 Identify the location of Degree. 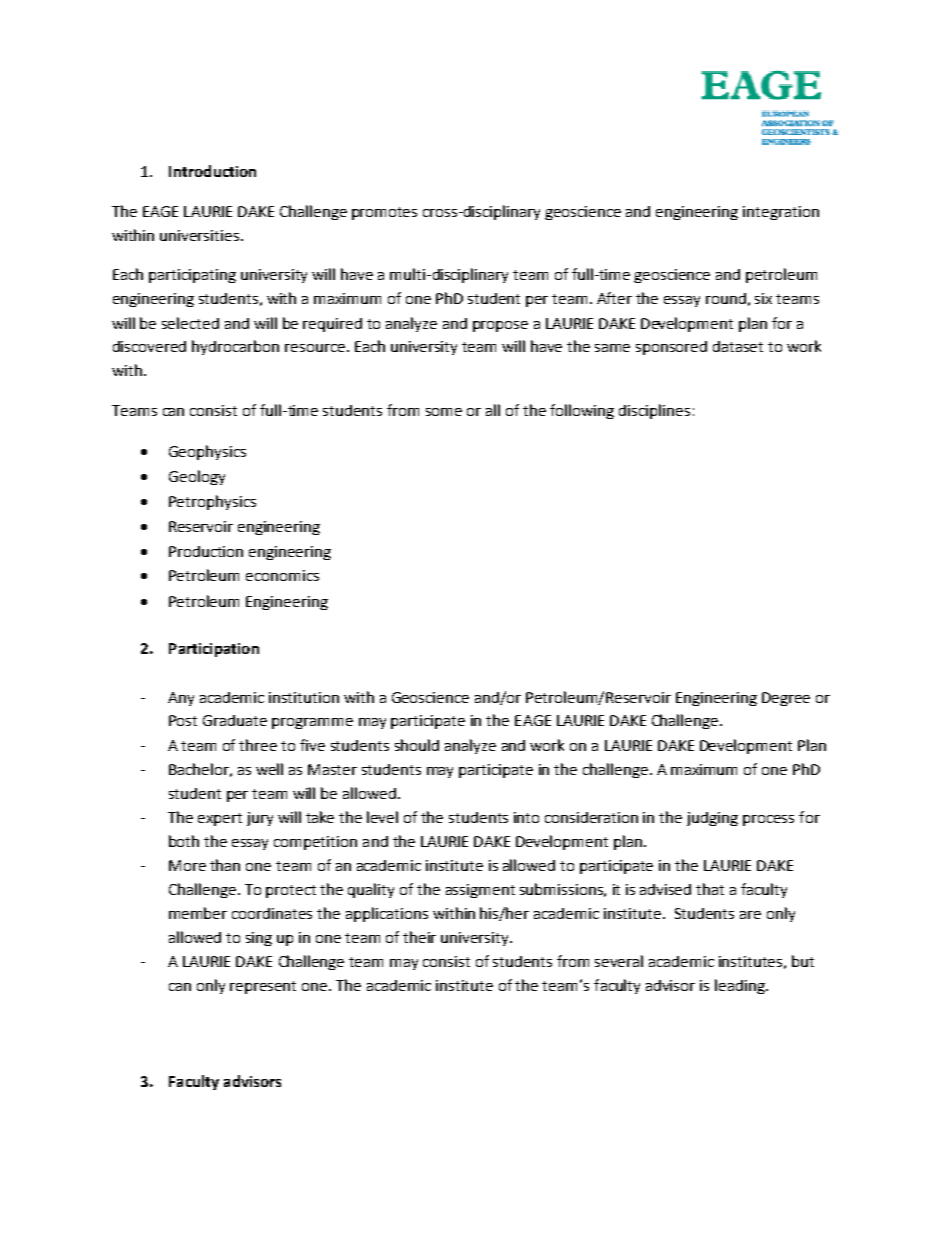
(786, 699).
